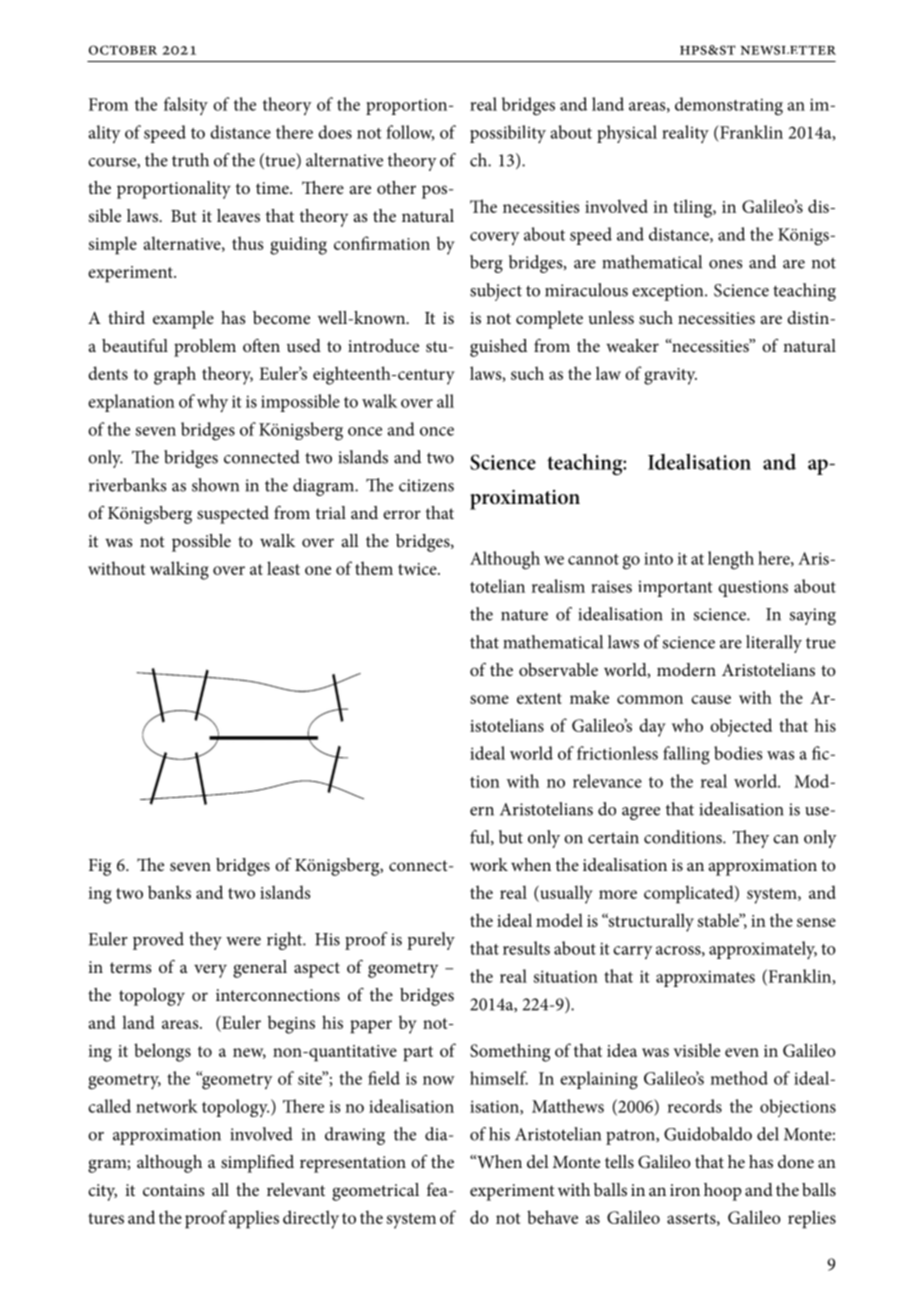 The height and width of the screenshot is (1308, 924). Describe the element at coordinates (426, 485) in the screenshot. I see `citizens` at that location.
